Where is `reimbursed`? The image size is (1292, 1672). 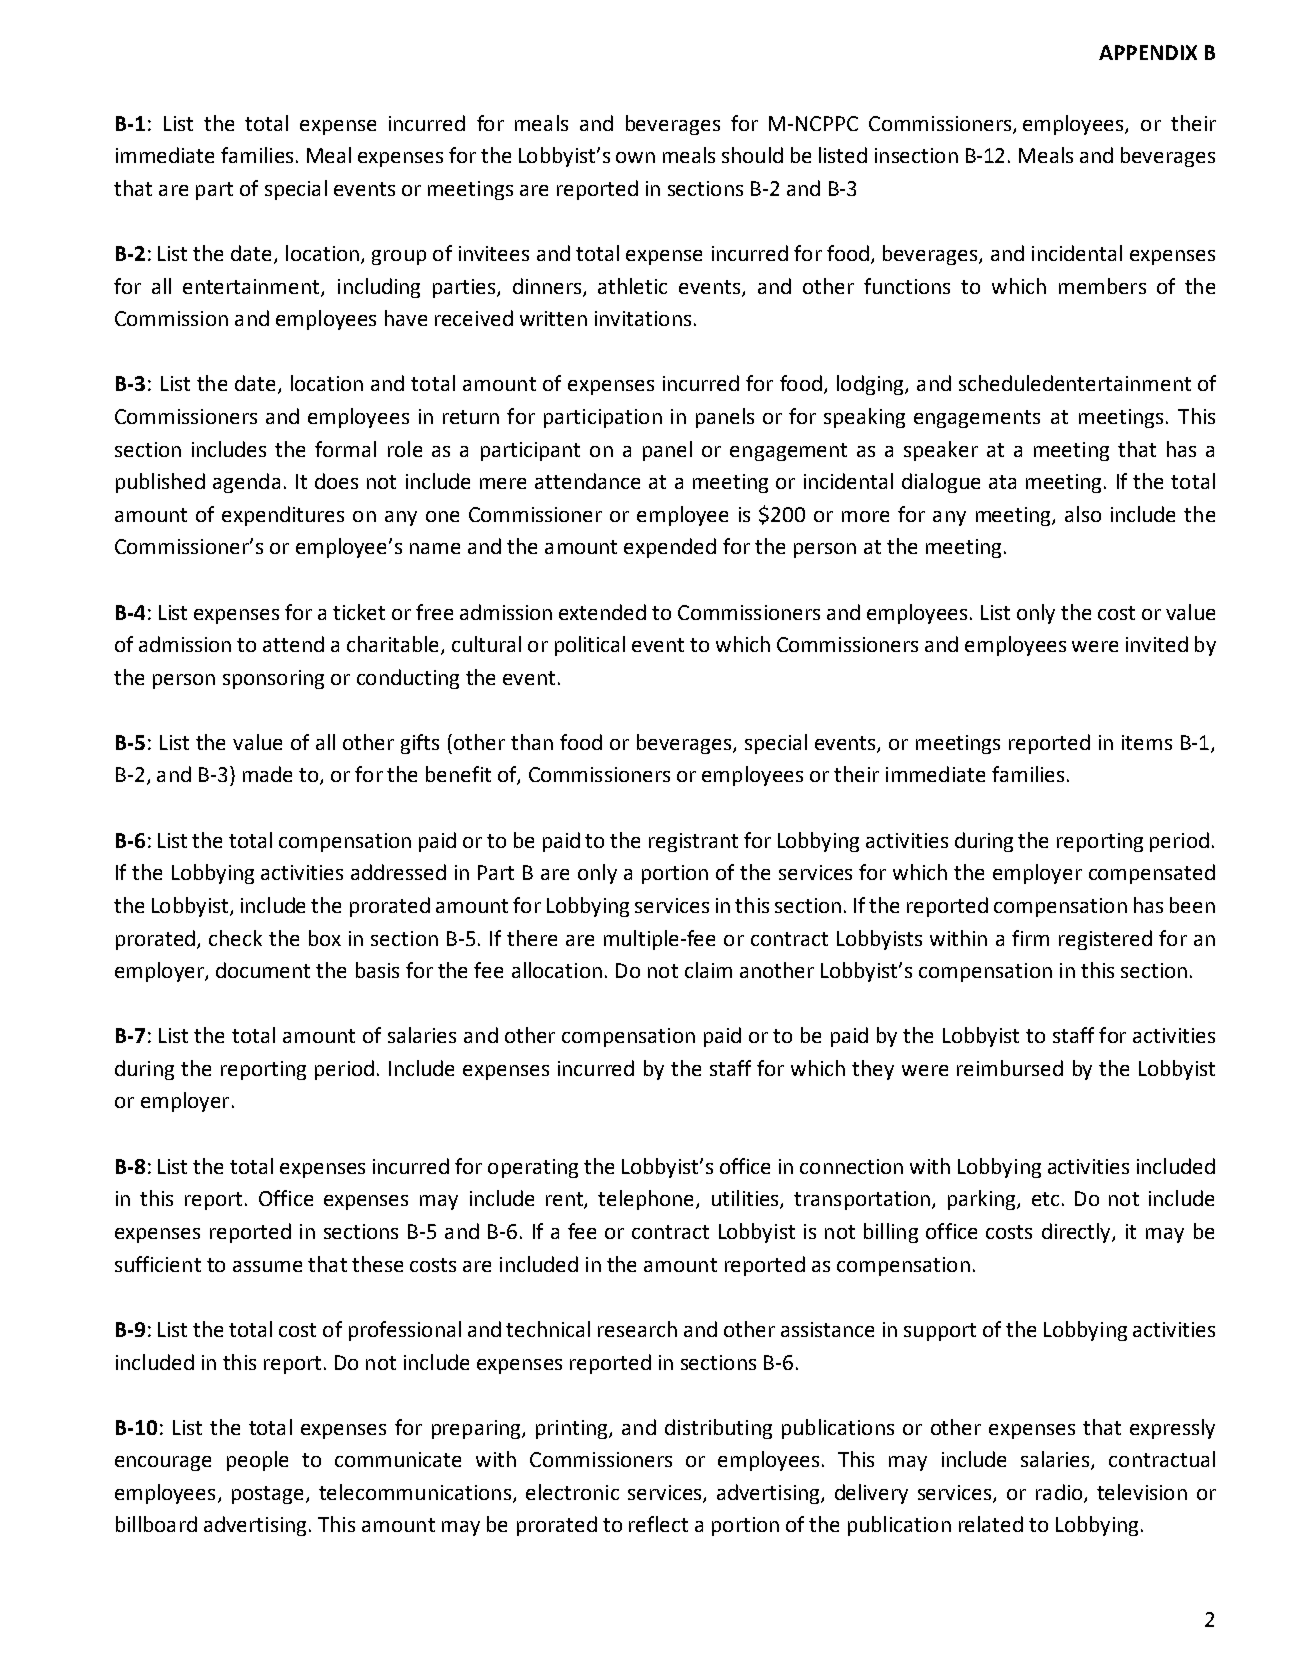
reimbursed is located at coordinates (1010, 1068).
